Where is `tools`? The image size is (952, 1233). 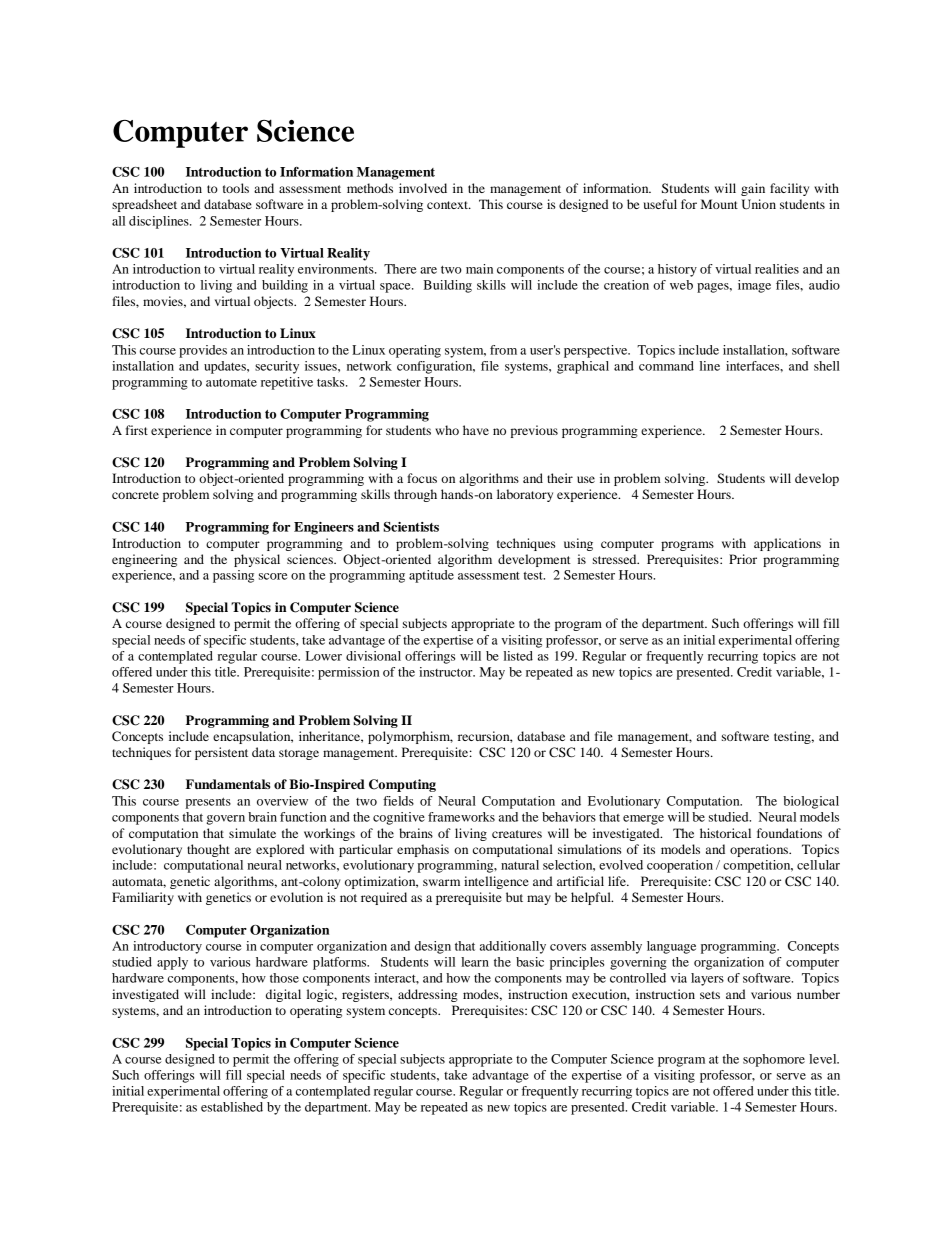
tools is located at coordinates (236, 188).
